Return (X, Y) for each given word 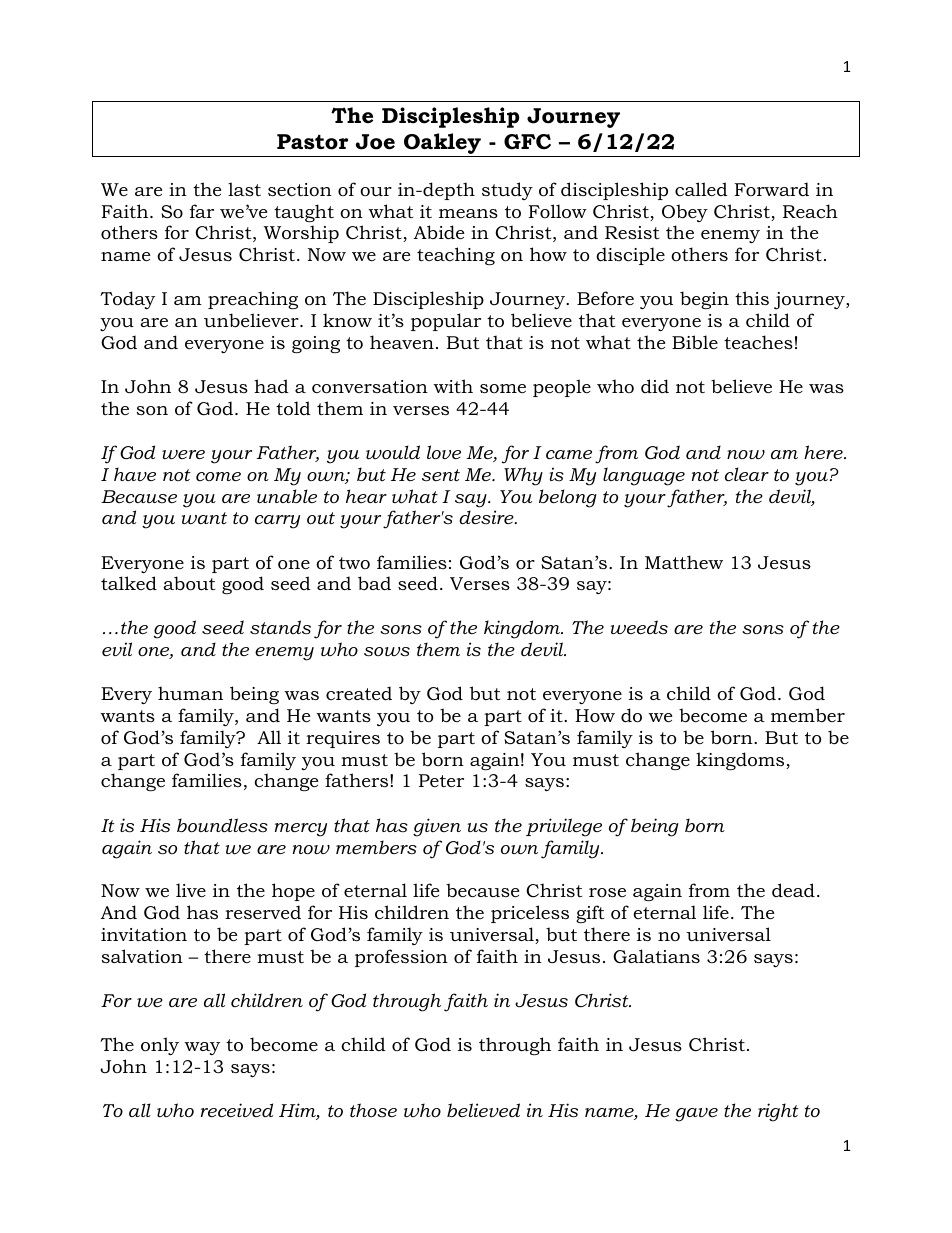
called (701, 189)
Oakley (442, 145)
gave (696, 1115)
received (237, 1110)
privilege (564, 827)
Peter (441, 780)
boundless (222, 825)
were (183, 455)
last (244, 189)
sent (441, 475)
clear (747, 474)
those (373, 1110)
